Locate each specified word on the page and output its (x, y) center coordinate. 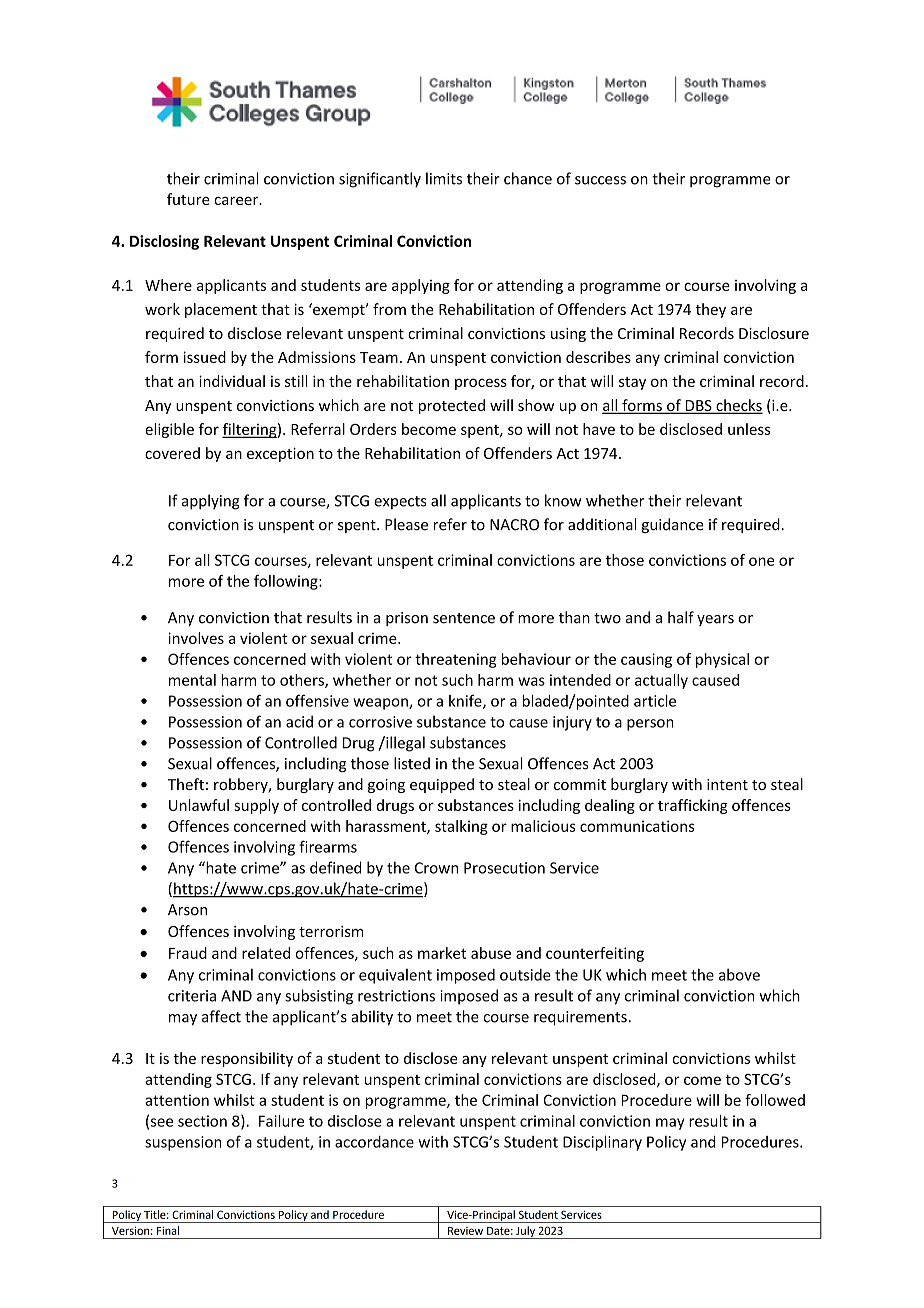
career (237, 200)
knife (466, 701)
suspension (183, 1143)
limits (444, 178)
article (655, 701)
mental (192, 680)
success (600, 180)
